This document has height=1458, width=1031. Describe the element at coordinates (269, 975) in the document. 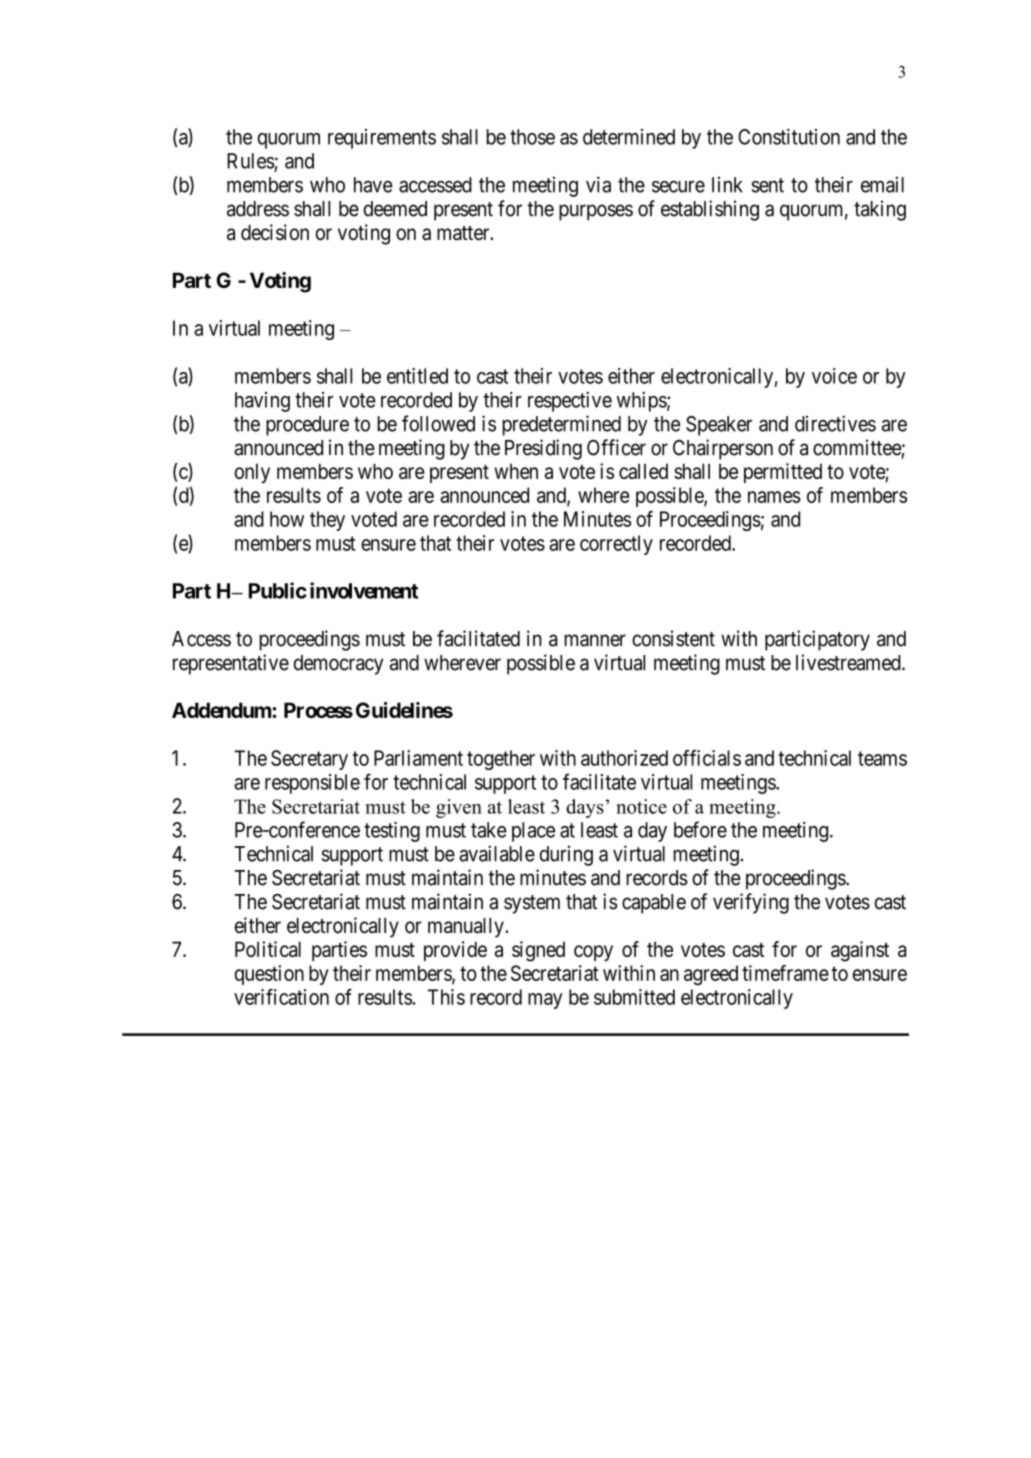

I see `question` at that location.
